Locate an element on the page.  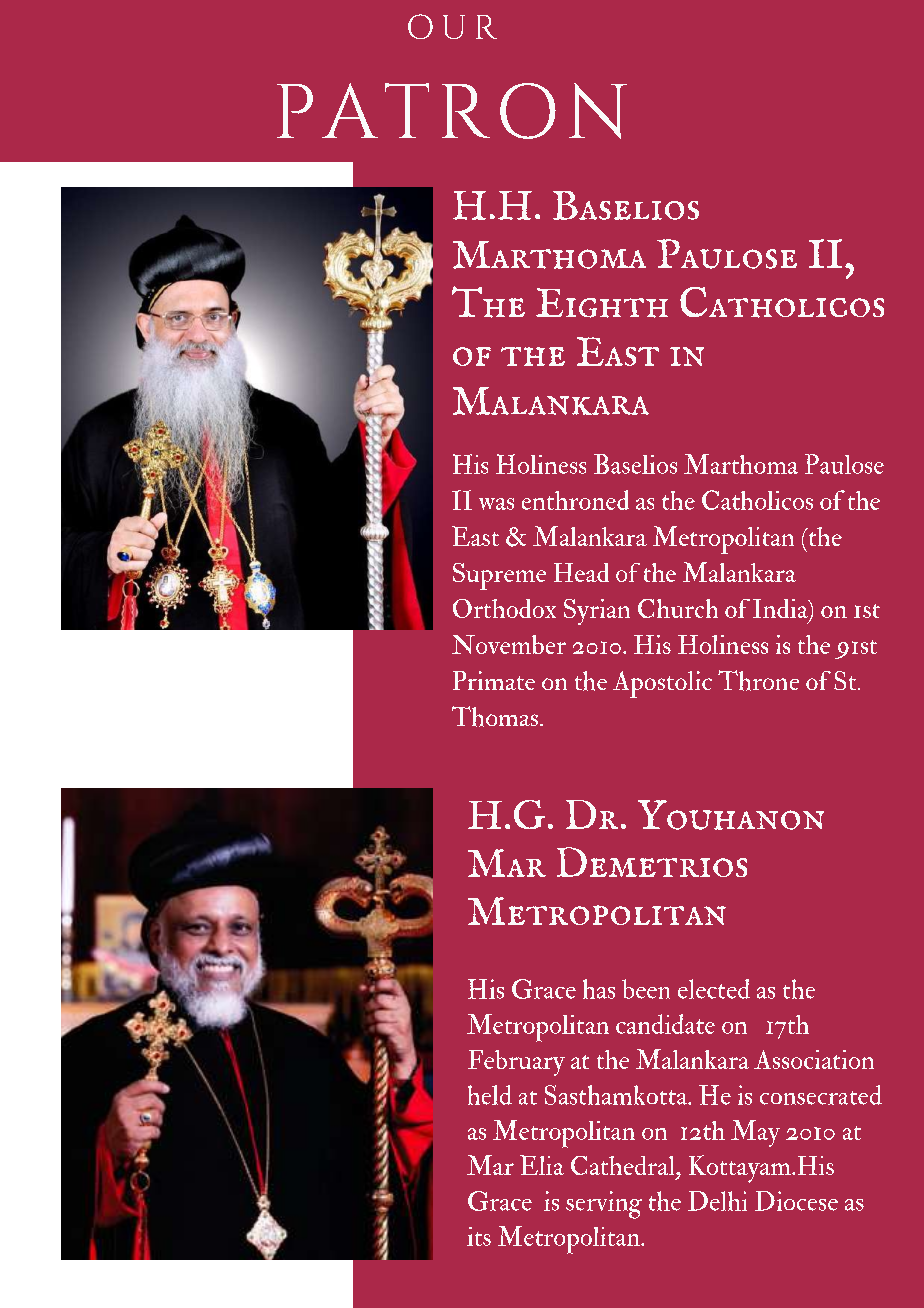
been is located at coordinates (646, 989).
